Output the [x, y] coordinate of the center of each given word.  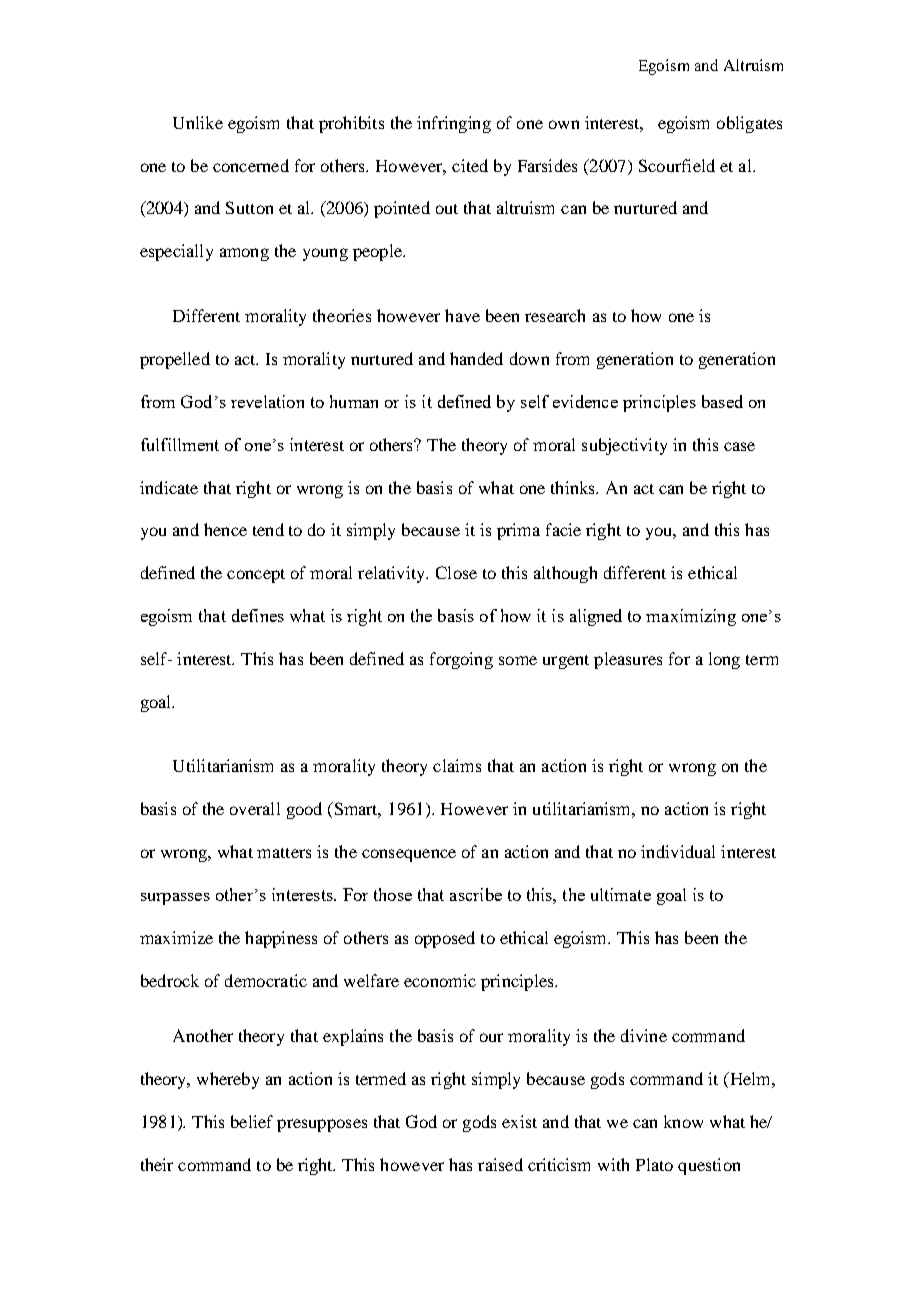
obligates [749, 124]
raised [500, 1164]
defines [258, 615]
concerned [251, 165]
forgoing [461, 660]
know [683, 1121]
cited [470, 165]
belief [252, 1121]
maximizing [691, 617]
